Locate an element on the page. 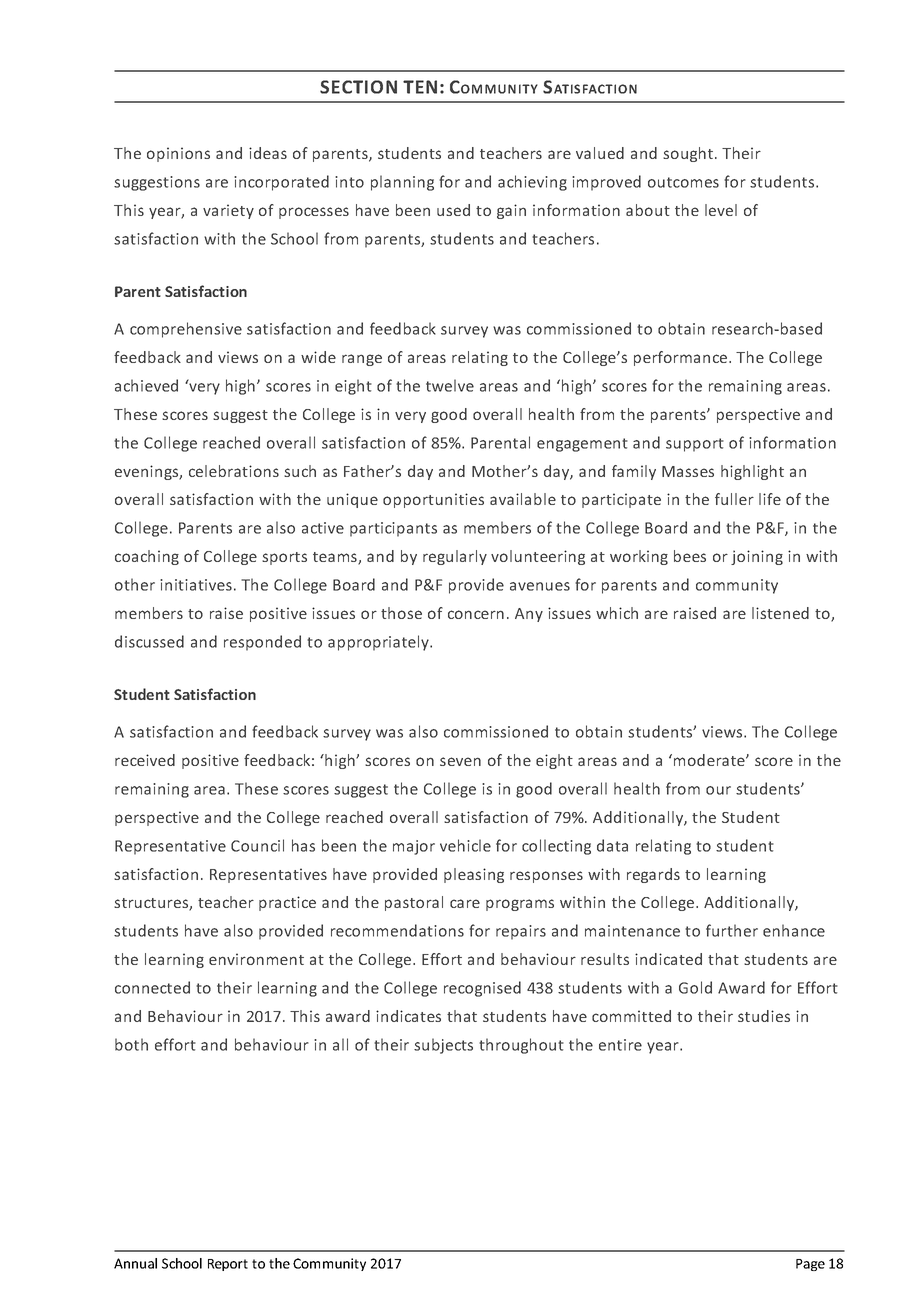 This image has height=1308, width=924. further is located at coordinates (732, 930).
